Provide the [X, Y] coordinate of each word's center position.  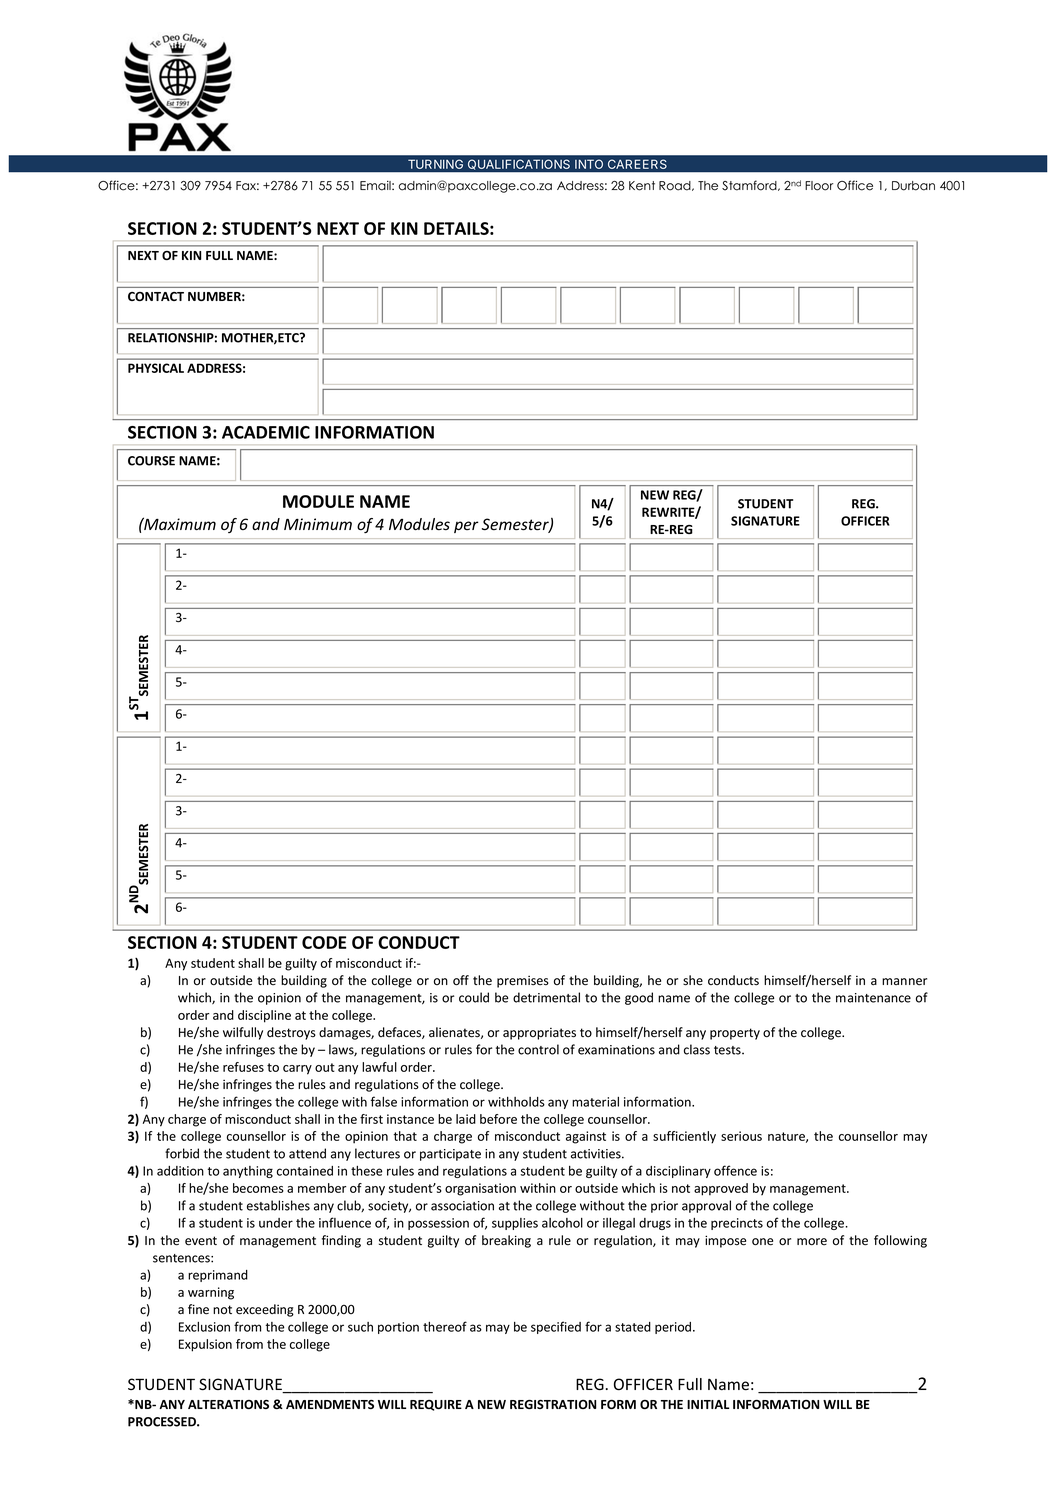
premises [523, 982]
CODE [324, 942]
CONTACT [156, 296]
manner [904, 982]
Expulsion [205, 1345]
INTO [589, 164]
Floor [819, 186]
